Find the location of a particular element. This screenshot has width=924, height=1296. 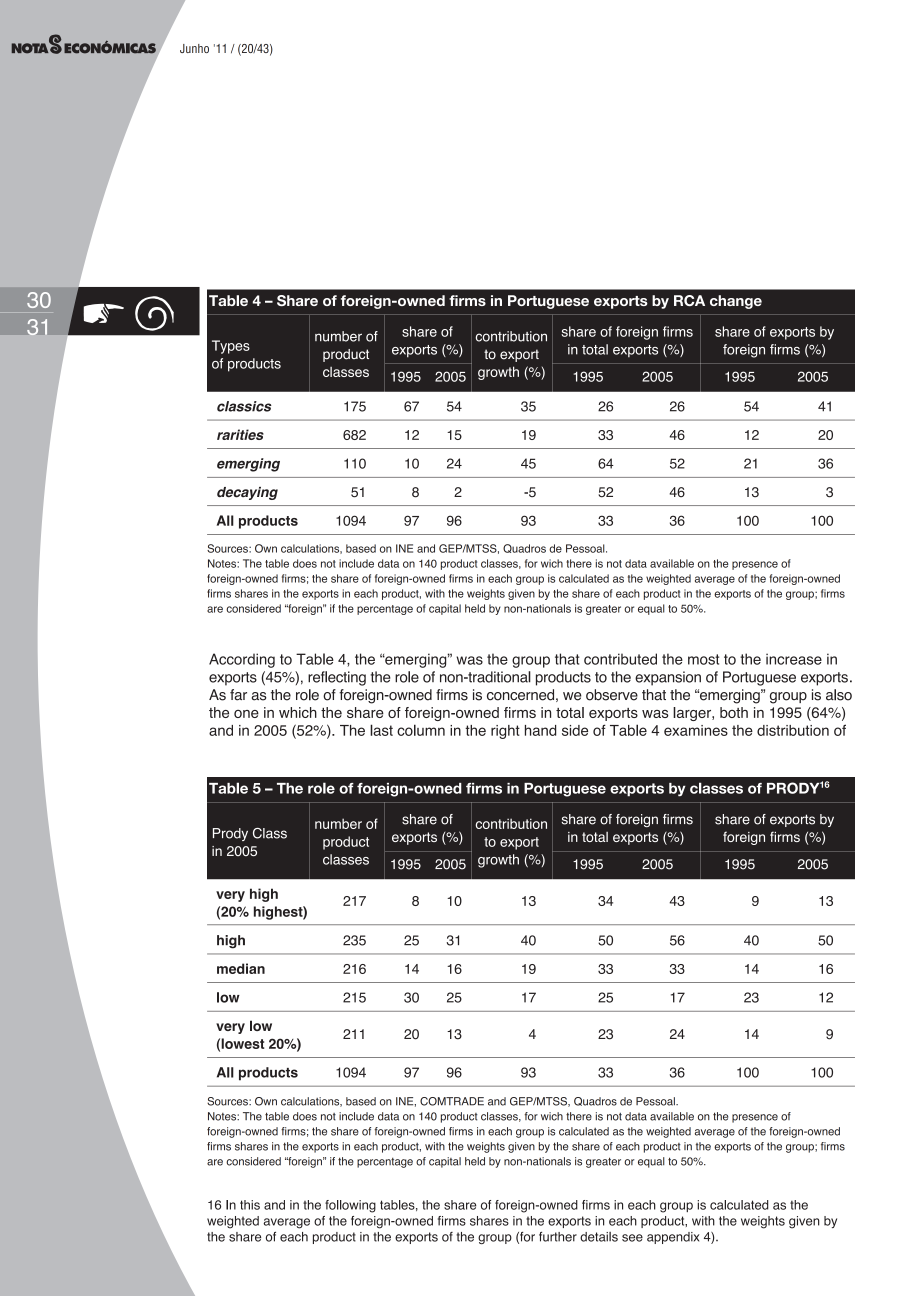

following is located at coordinates (350, 1206).
